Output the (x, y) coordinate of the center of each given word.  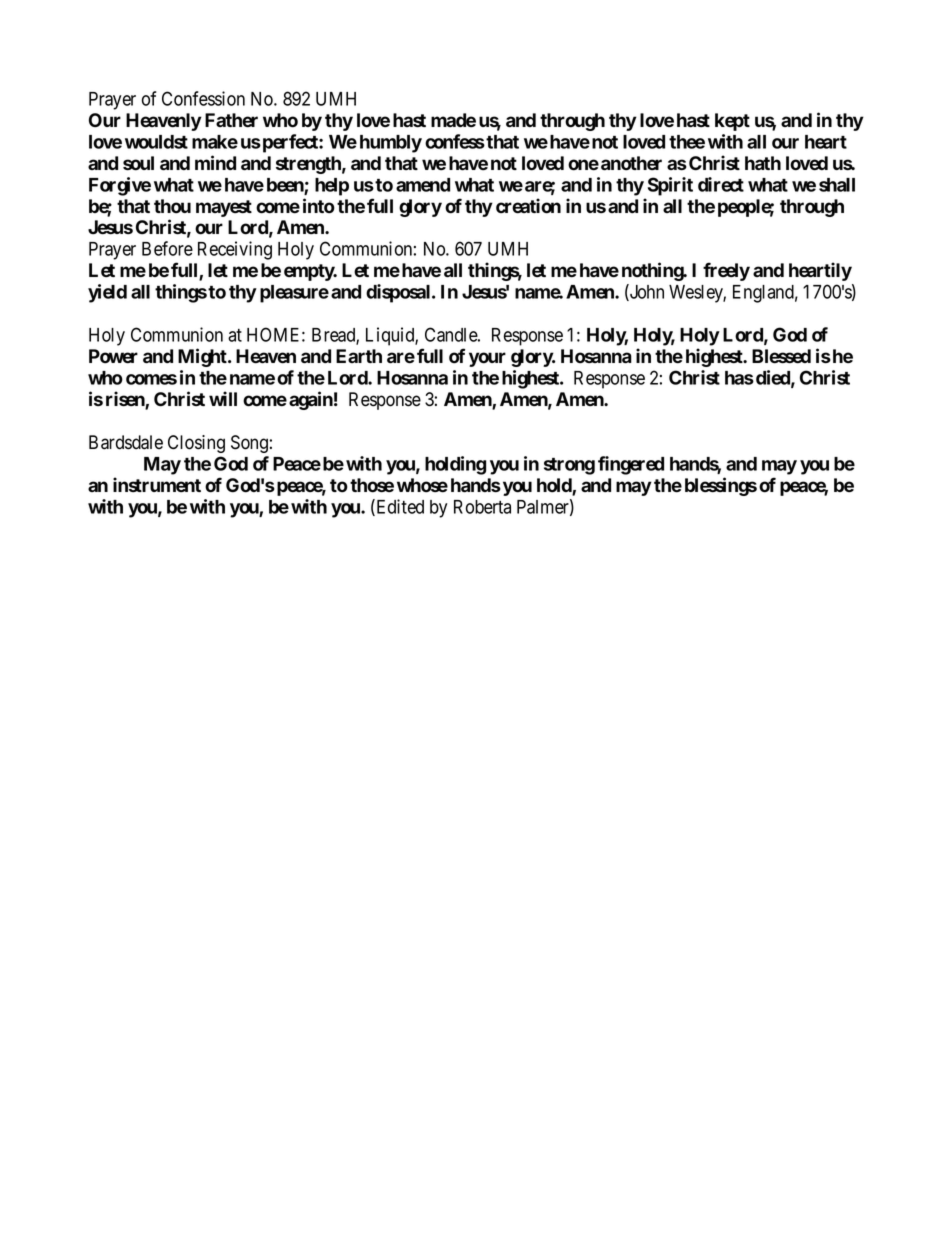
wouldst (156, 142)
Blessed (781, 356)
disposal (399, 293)
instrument (157, 485)
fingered (631, 465)
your (487, 359)
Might (203, 357)
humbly (391, 144)
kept (732, 122)
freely (726, 271)
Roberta (482, 507)
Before (167, 248)
